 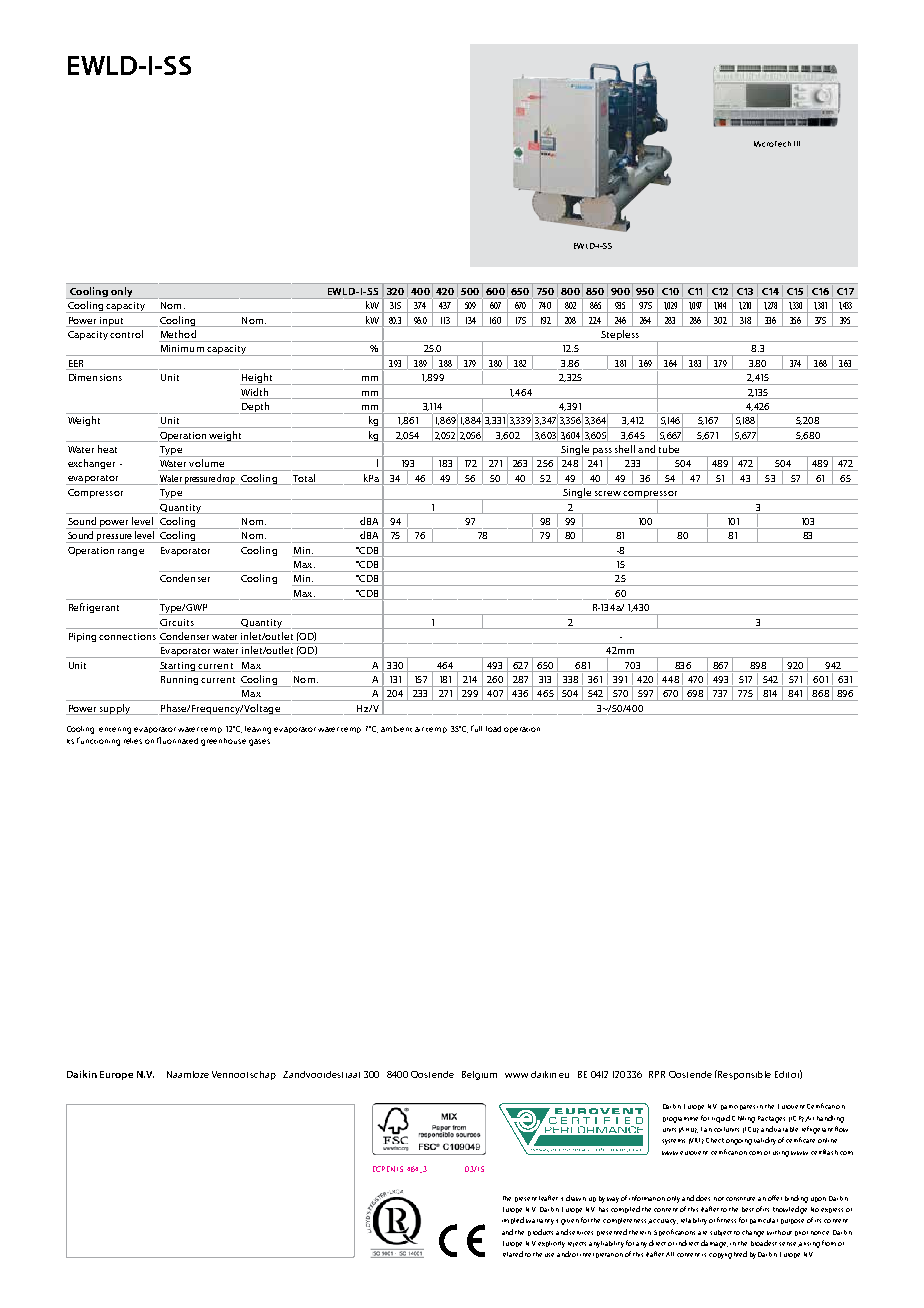 I want to click on full, so click(x=476, y=728).
